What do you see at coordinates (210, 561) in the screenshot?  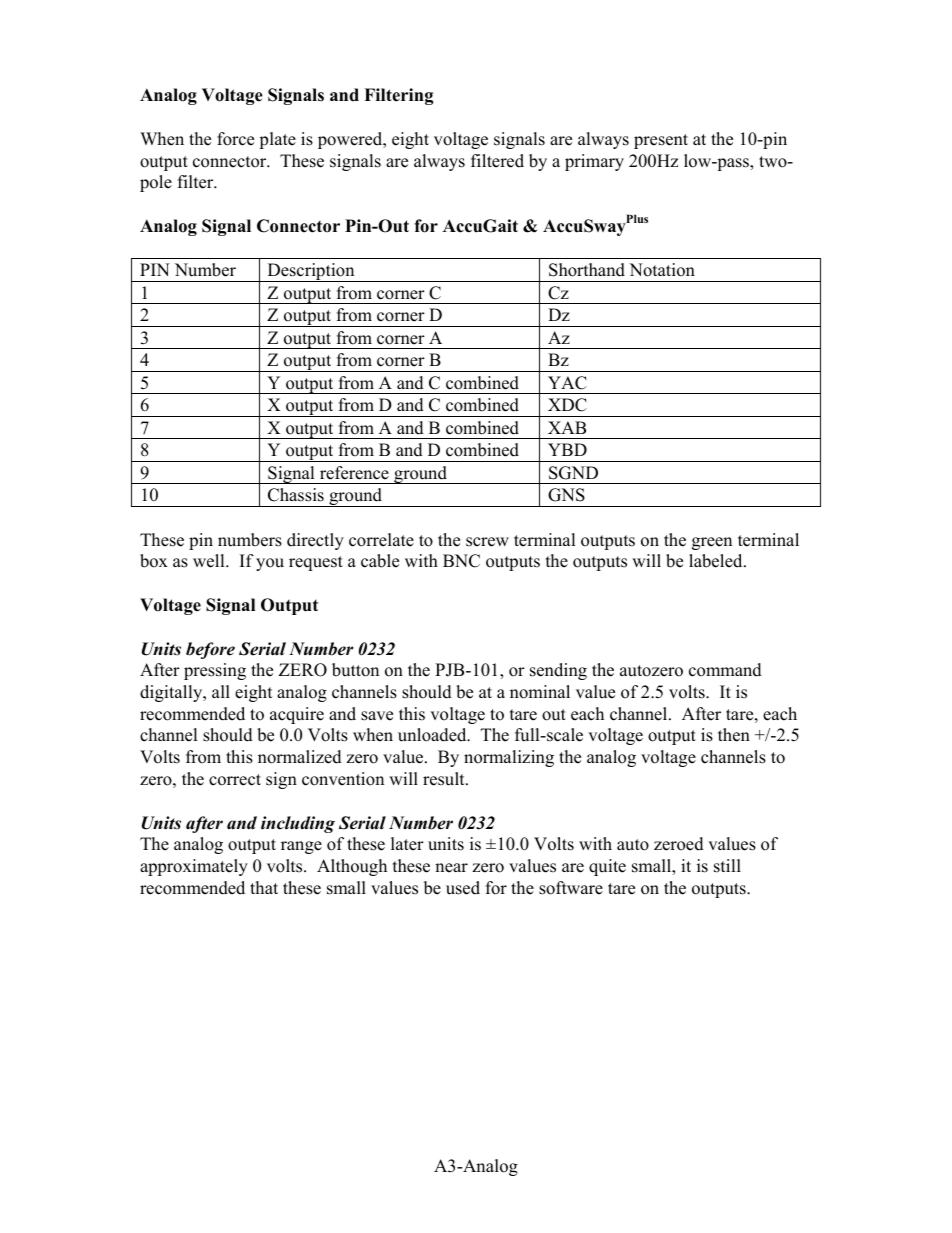 I see `well` at bounding box center [210, 561].
